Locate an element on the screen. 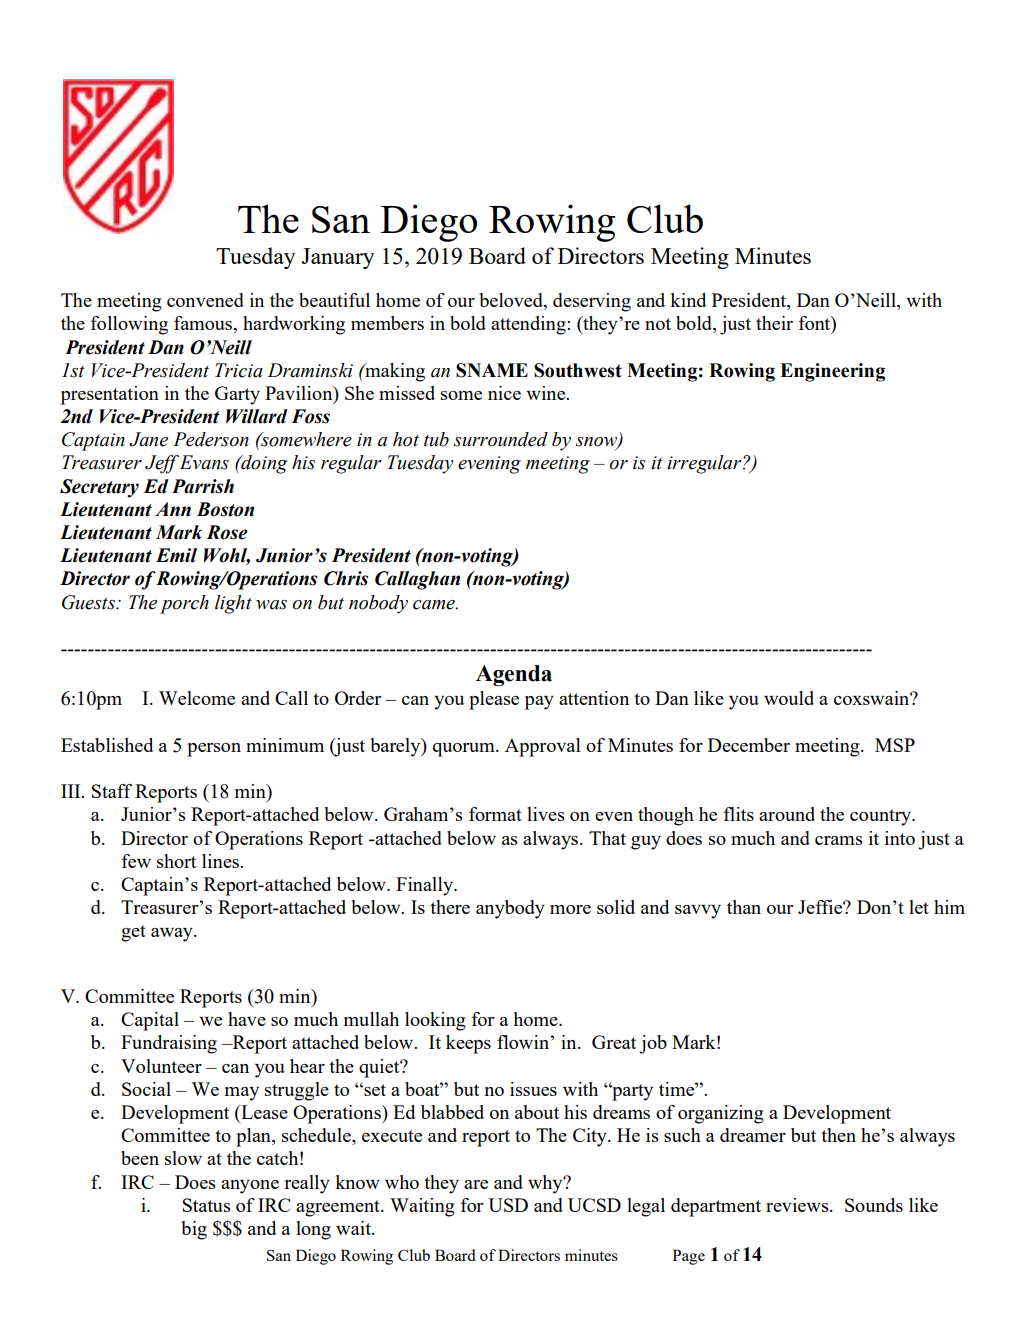  Established is located at coordinates (107, 745).
